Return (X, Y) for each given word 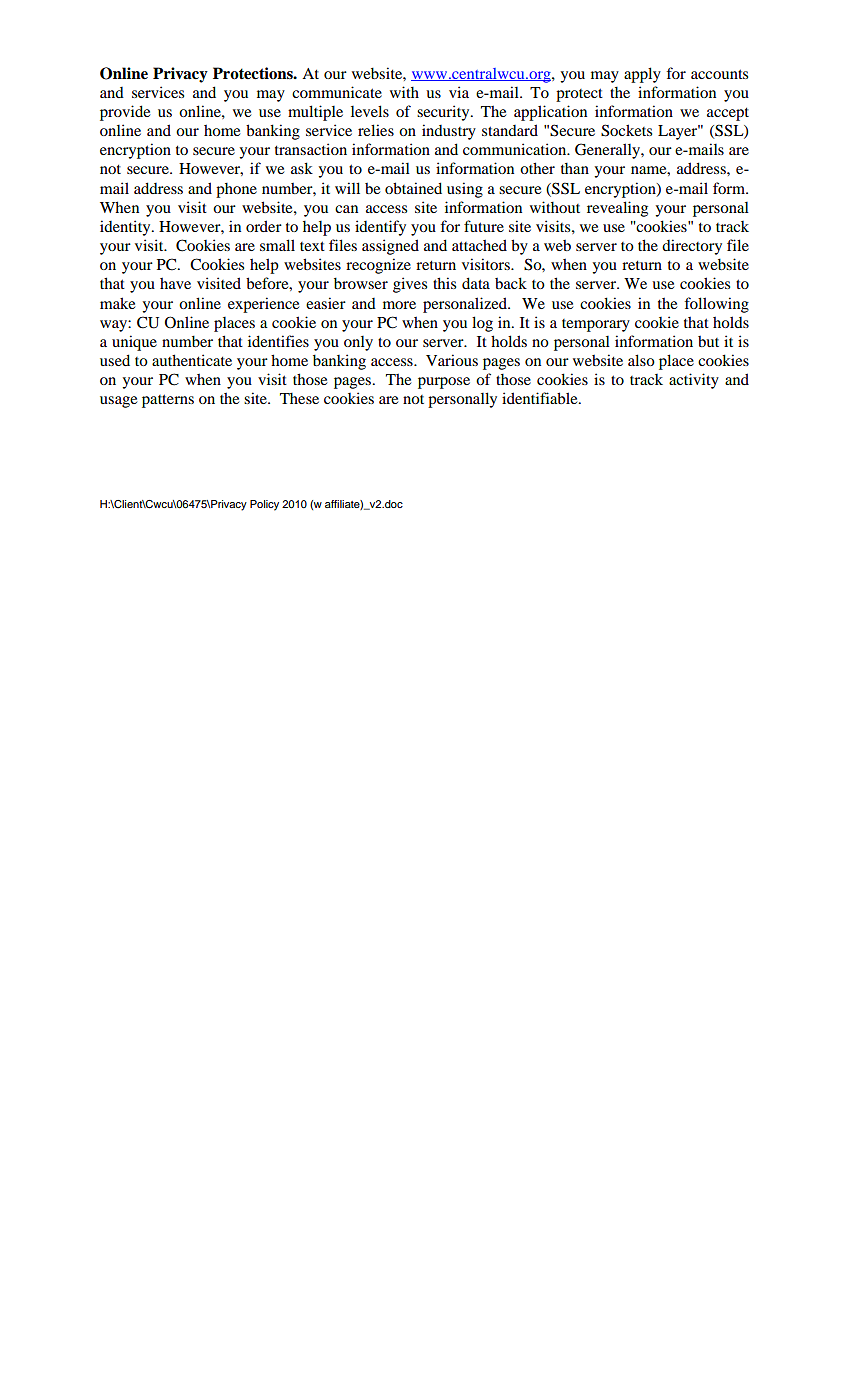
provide (125, 113)
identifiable (541, 398)
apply (642, 75)
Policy (264, 505)
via (459, 92)
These (299, 398)
